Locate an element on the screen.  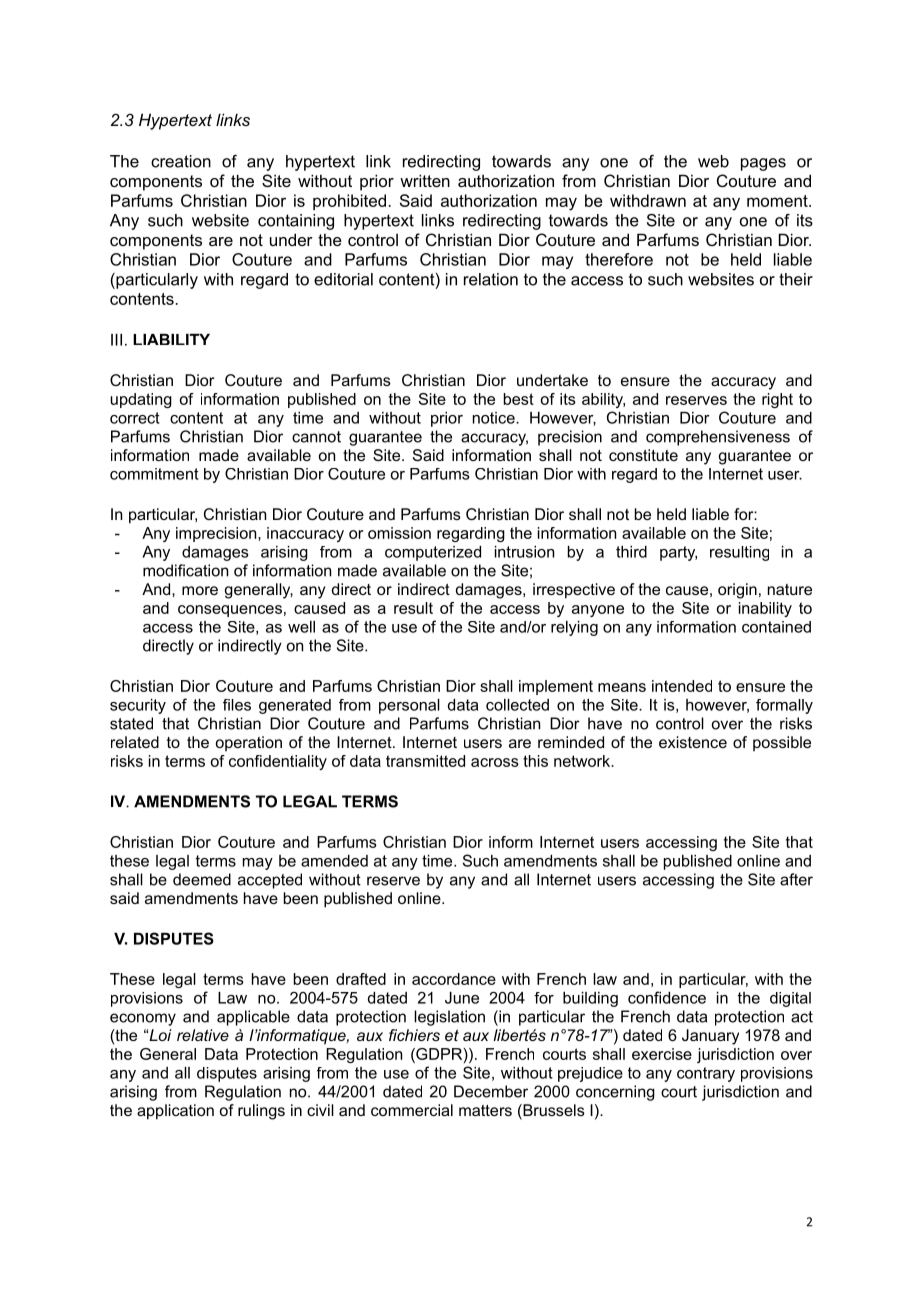
application is located at coordinates (175, 1112).
